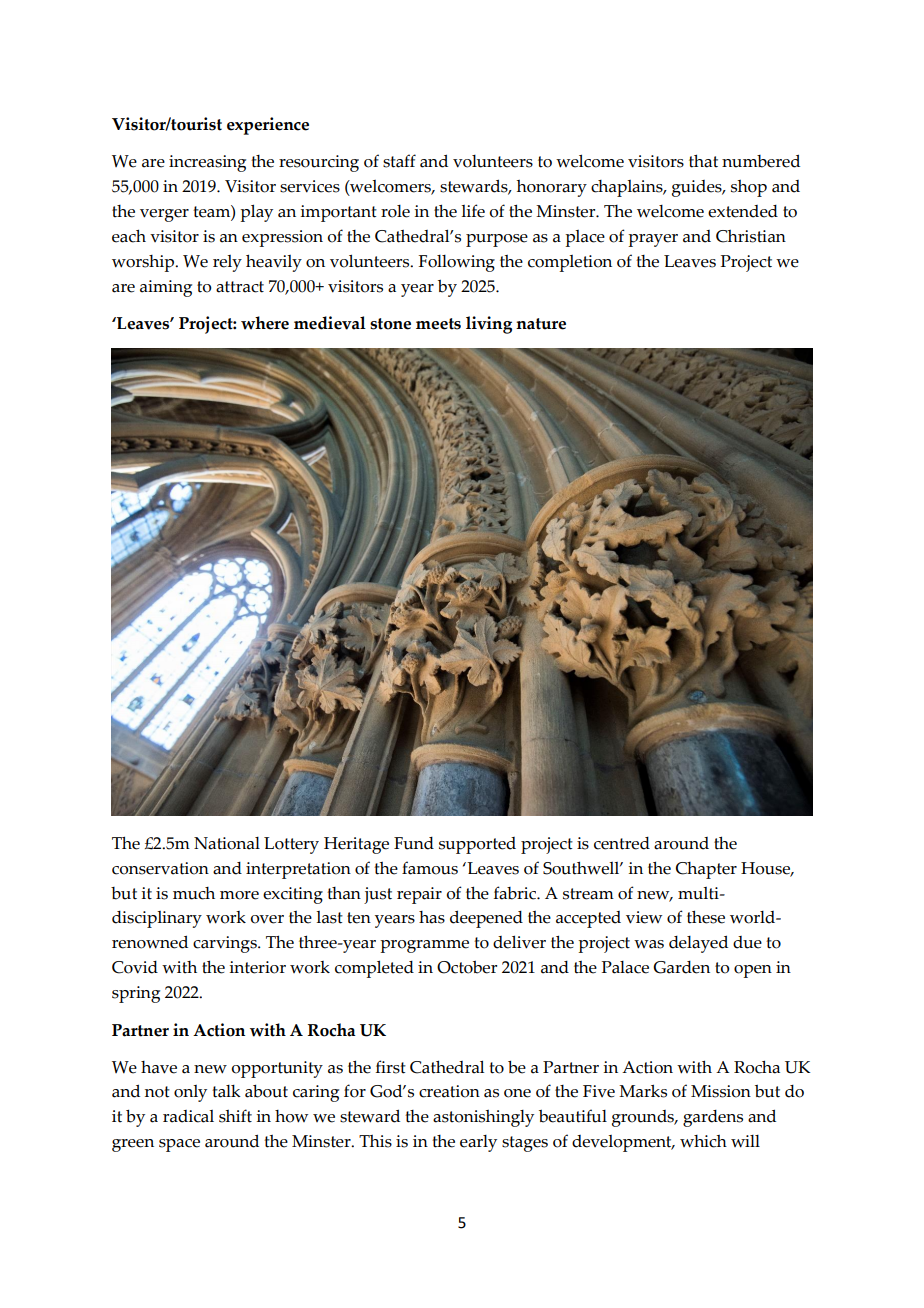 The height and width of the document is (1308, 924). I want to click on radical, so click(188, 1116).
